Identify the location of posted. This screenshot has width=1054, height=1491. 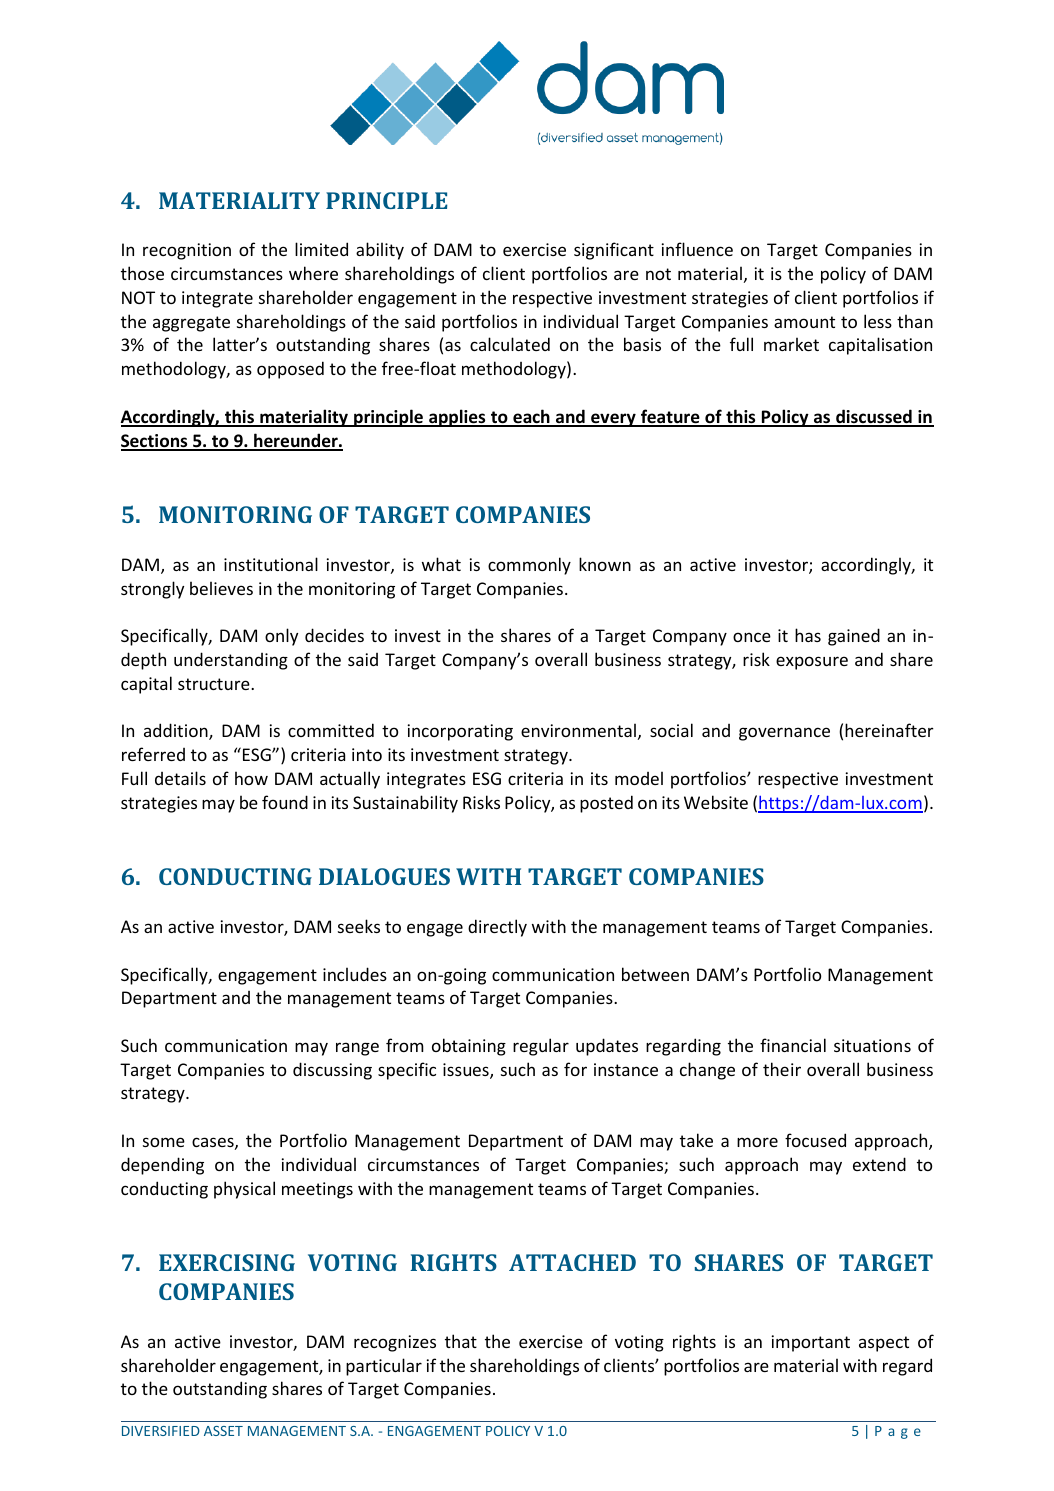
(606, 804).
